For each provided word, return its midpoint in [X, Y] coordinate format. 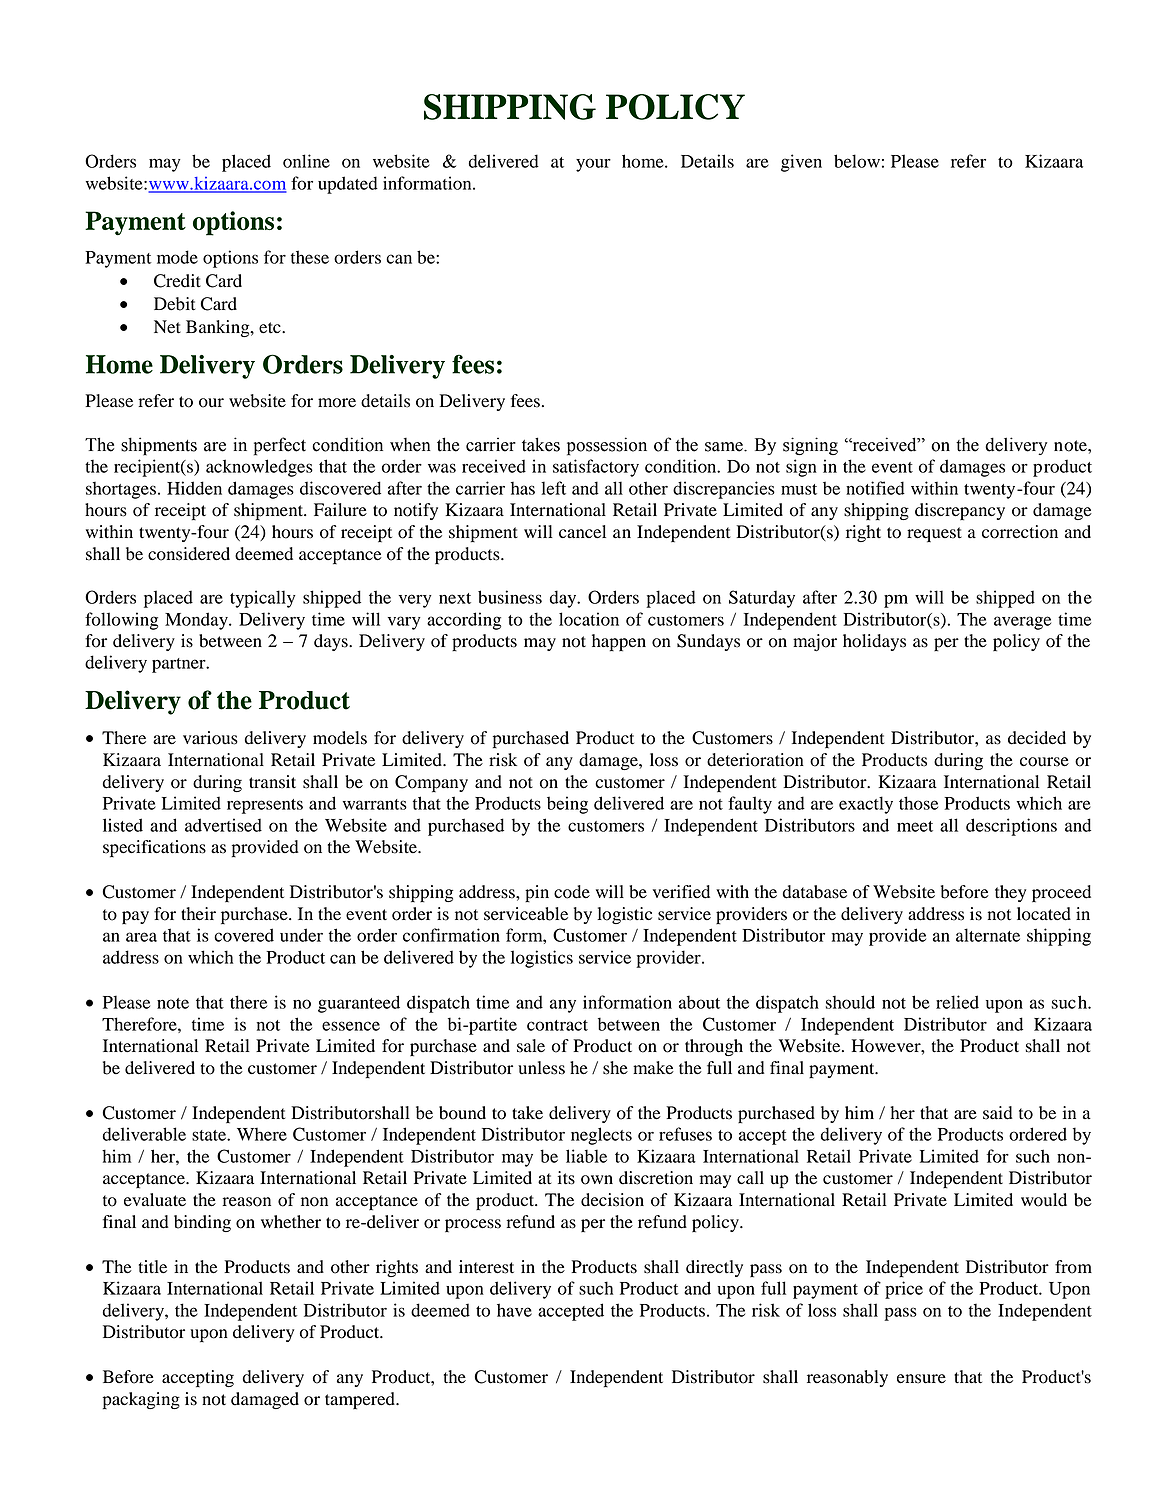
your [593, 165]
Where [262, 1134]
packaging [141, 1401]
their [198, 914]
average [1022, 623]
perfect [280, 446]
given [801, 163]
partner [180, 665]
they [1010, 893]
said [998, 1113]
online [306, 161]
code [572, 892]
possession [607, 446]
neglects [601, 1136]
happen [619, 643]
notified [875, 488]
